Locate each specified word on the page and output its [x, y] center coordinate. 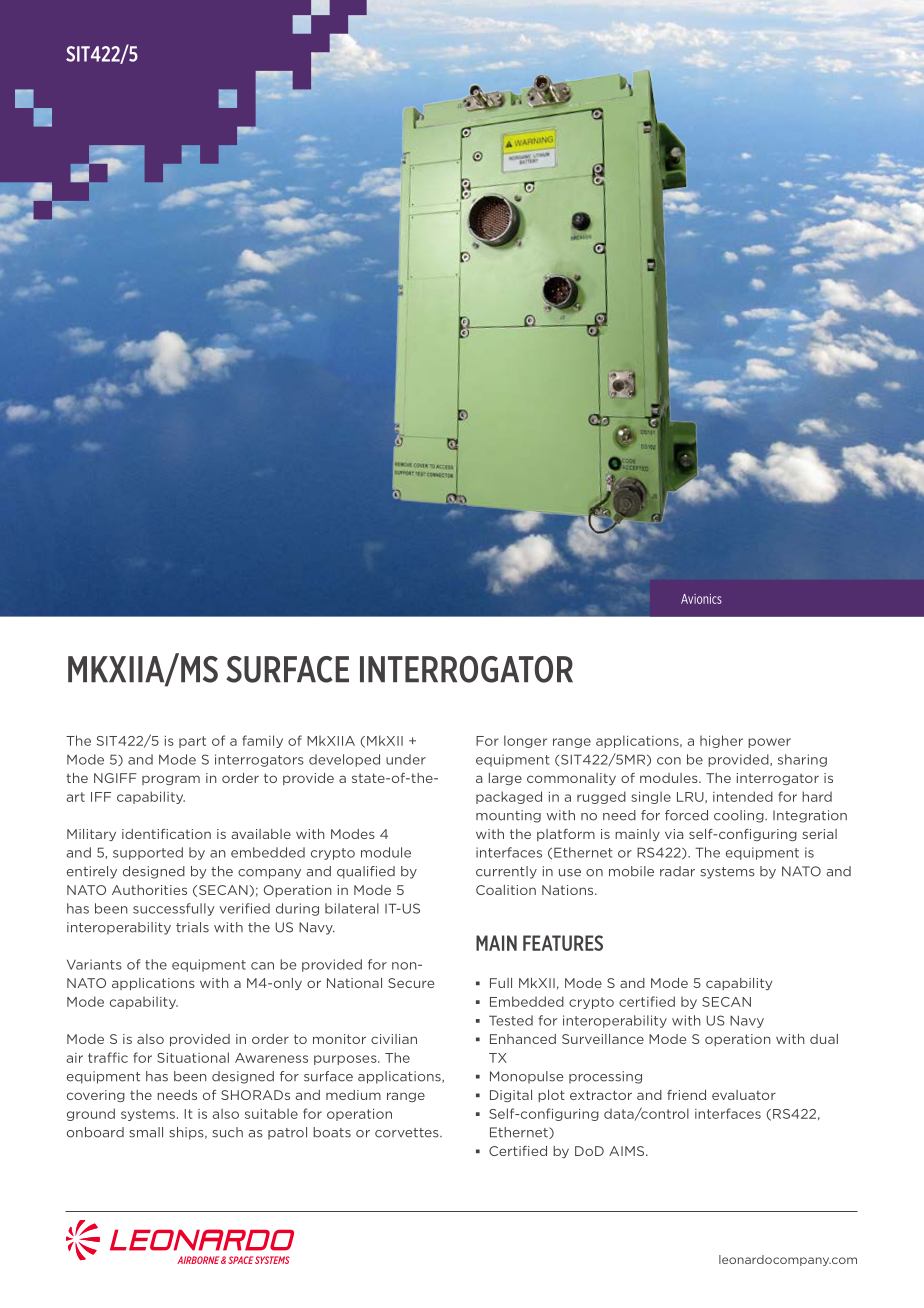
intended [743, 796]
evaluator [744, 1095]
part [192, 742]
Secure [411, 983]
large [505, 779]
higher [721, 741]
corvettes [408, 1133]
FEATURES [563, 943]
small [146, 1132]
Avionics [701, 599]
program [171, 780]
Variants [94, 964]
